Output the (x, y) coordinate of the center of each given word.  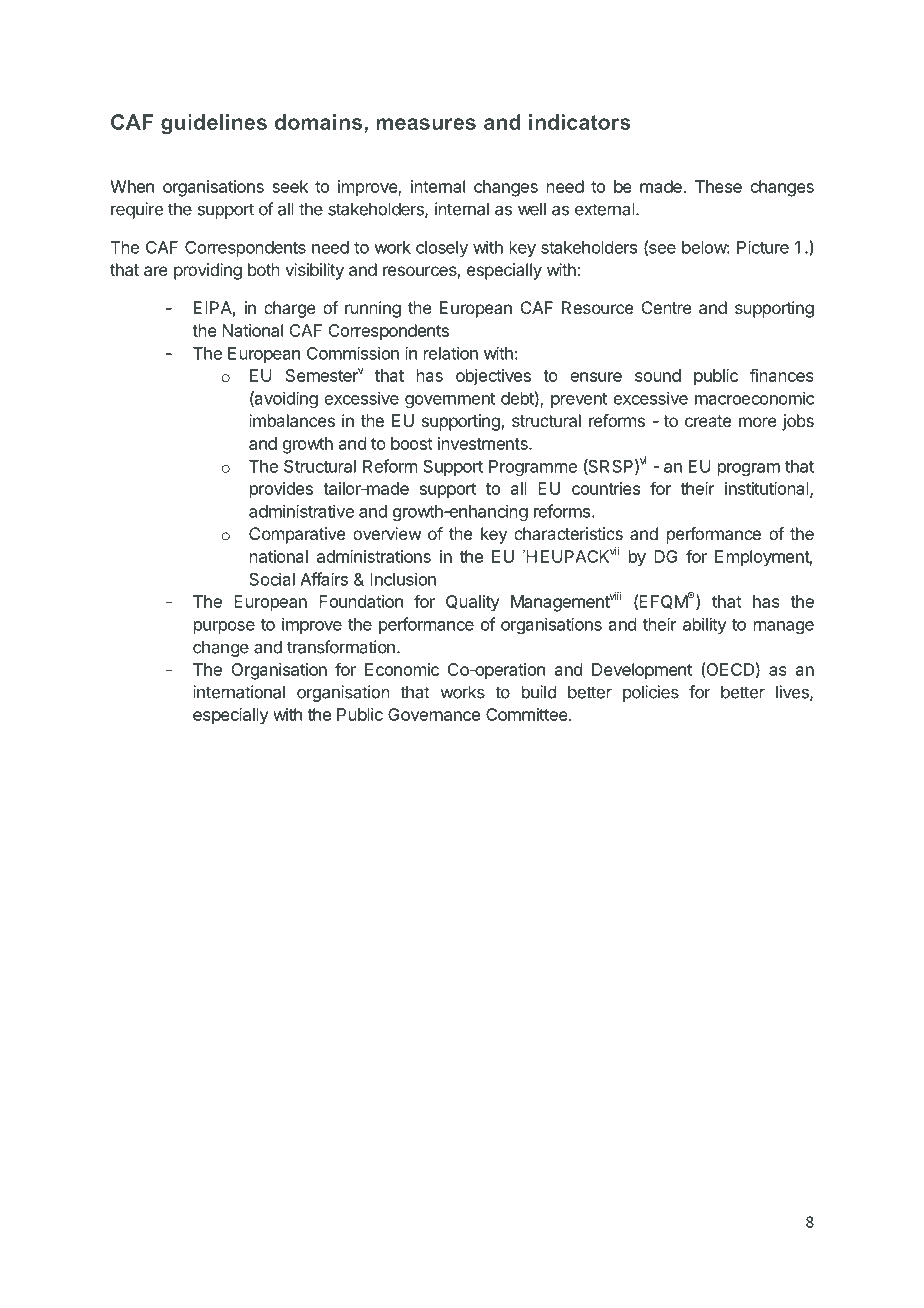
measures (426, 124)
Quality (473, 603)
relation (451, 353)
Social (272, 579)
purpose (224, 627)
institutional (768, 489)
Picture (763, 247)
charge (290, 309)
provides (281, 490)
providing (208, 271)
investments (484, 443)
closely (442, 249)
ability (705, 625)
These (718, 186)
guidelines (214, 124)
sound (658, 375)
